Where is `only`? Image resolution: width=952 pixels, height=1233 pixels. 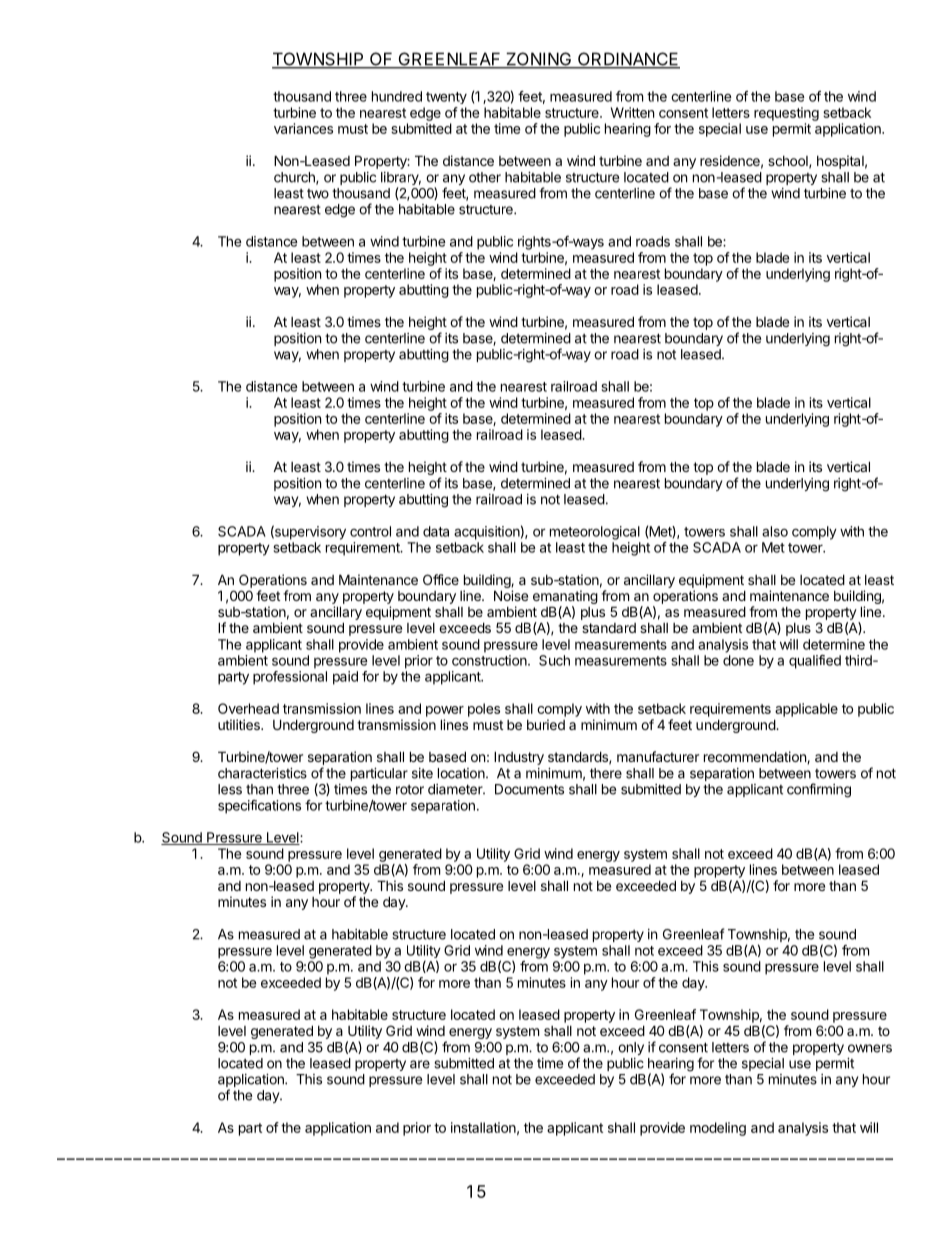 only is located at coordinates (631, 1048).
